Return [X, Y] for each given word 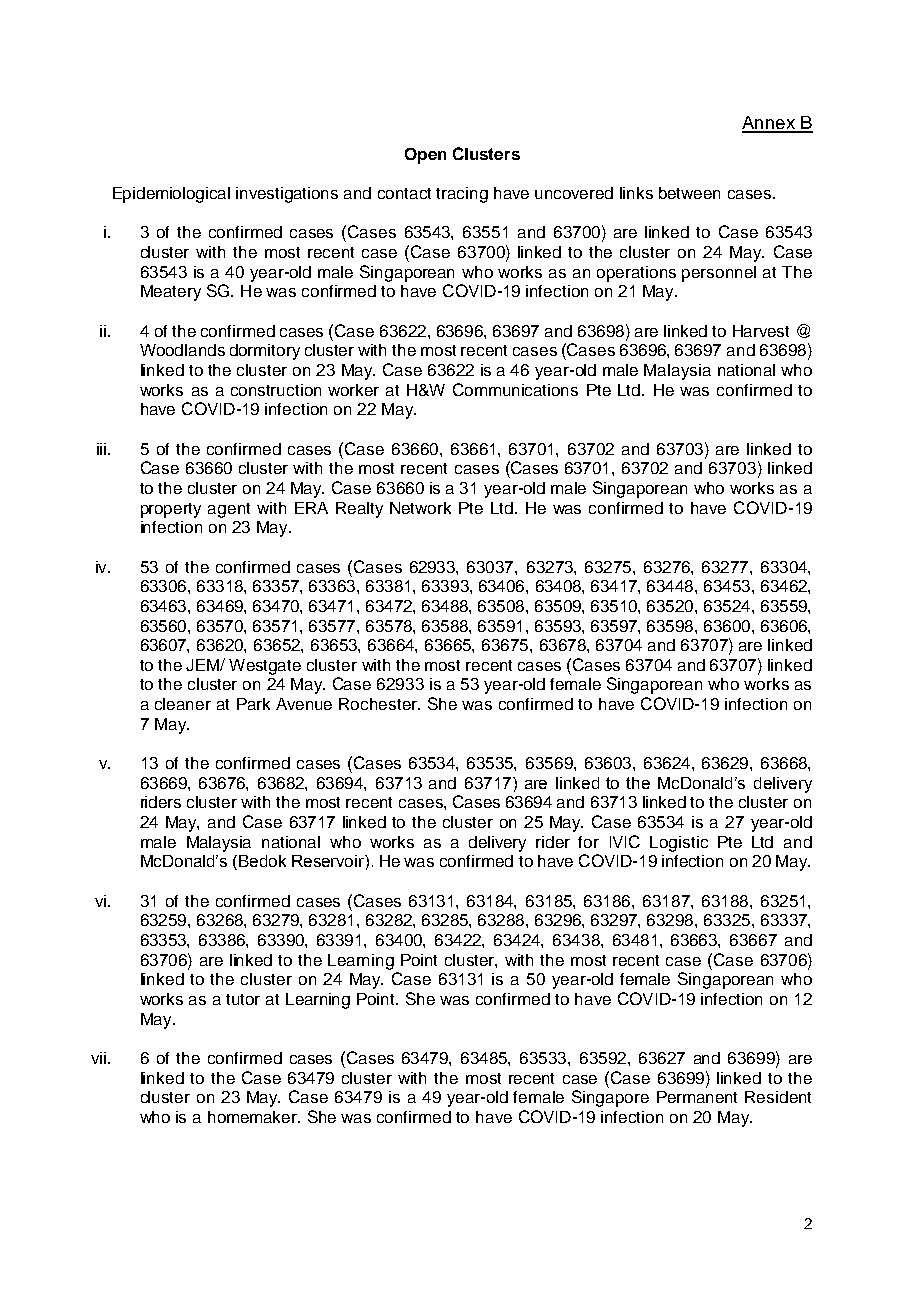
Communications [515, 389]
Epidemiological [171, 195]
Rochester [379, 704]
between [689, 193]
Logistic [679, 844]
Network [420, 508]
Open [425, 156]
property [171, 510]
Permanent [697, 1097]
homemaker [254, 1117]
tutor [243, 999]
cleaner [183, 704]
